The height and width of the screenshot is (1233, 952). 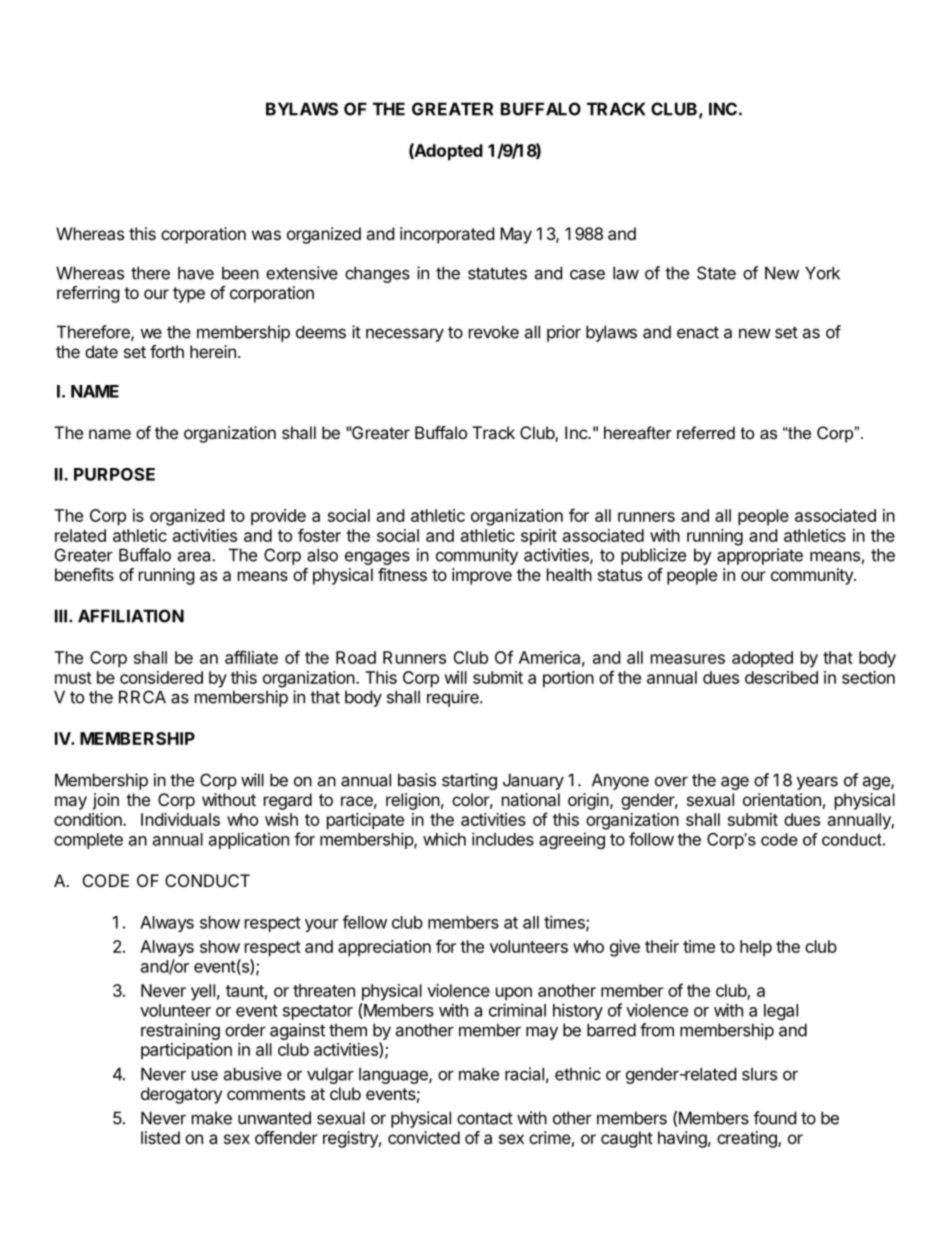 I want to click on have, so click(x=196, y=273).
